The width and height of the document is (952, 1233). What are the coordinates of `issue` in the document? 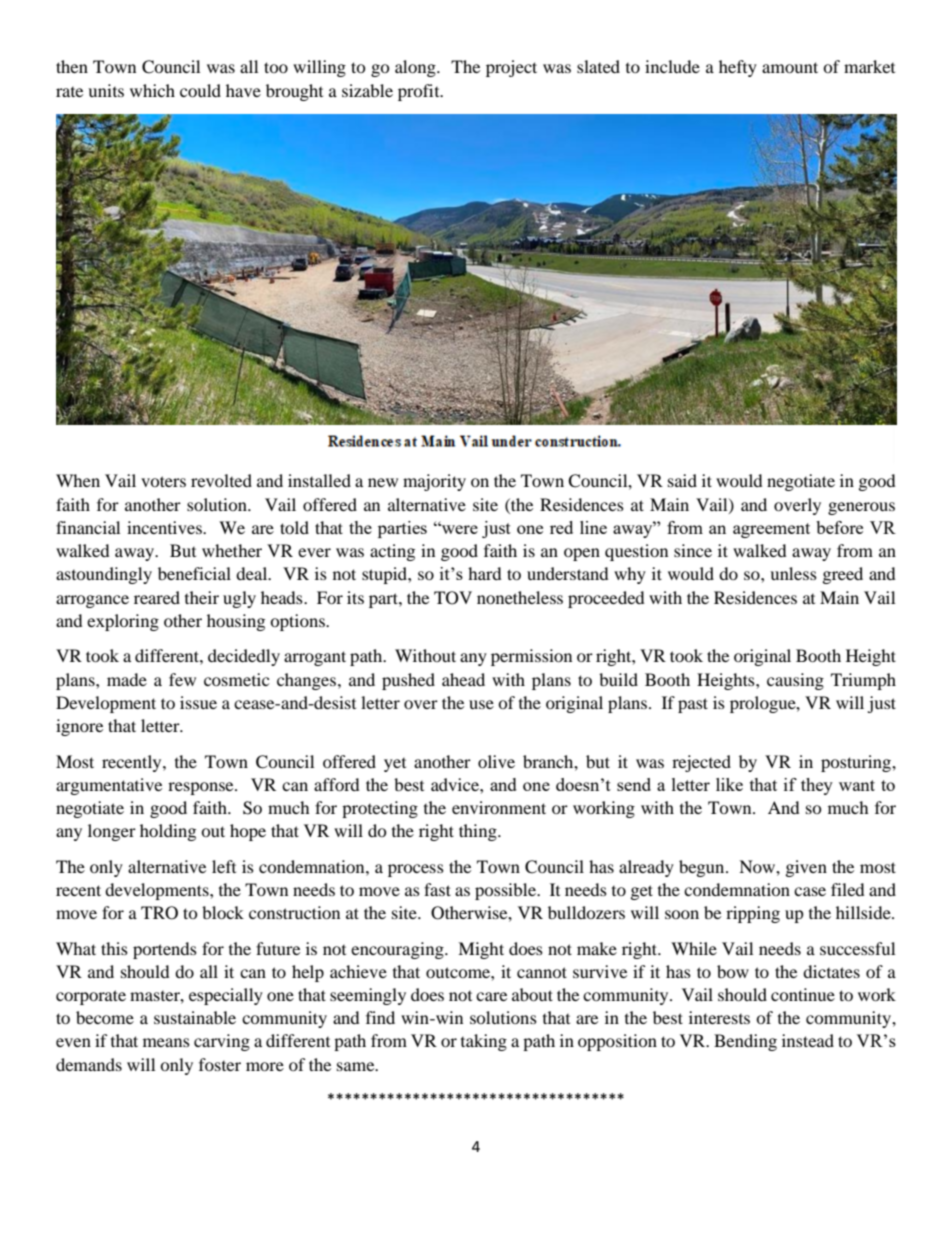 It's located at (198, 702).
